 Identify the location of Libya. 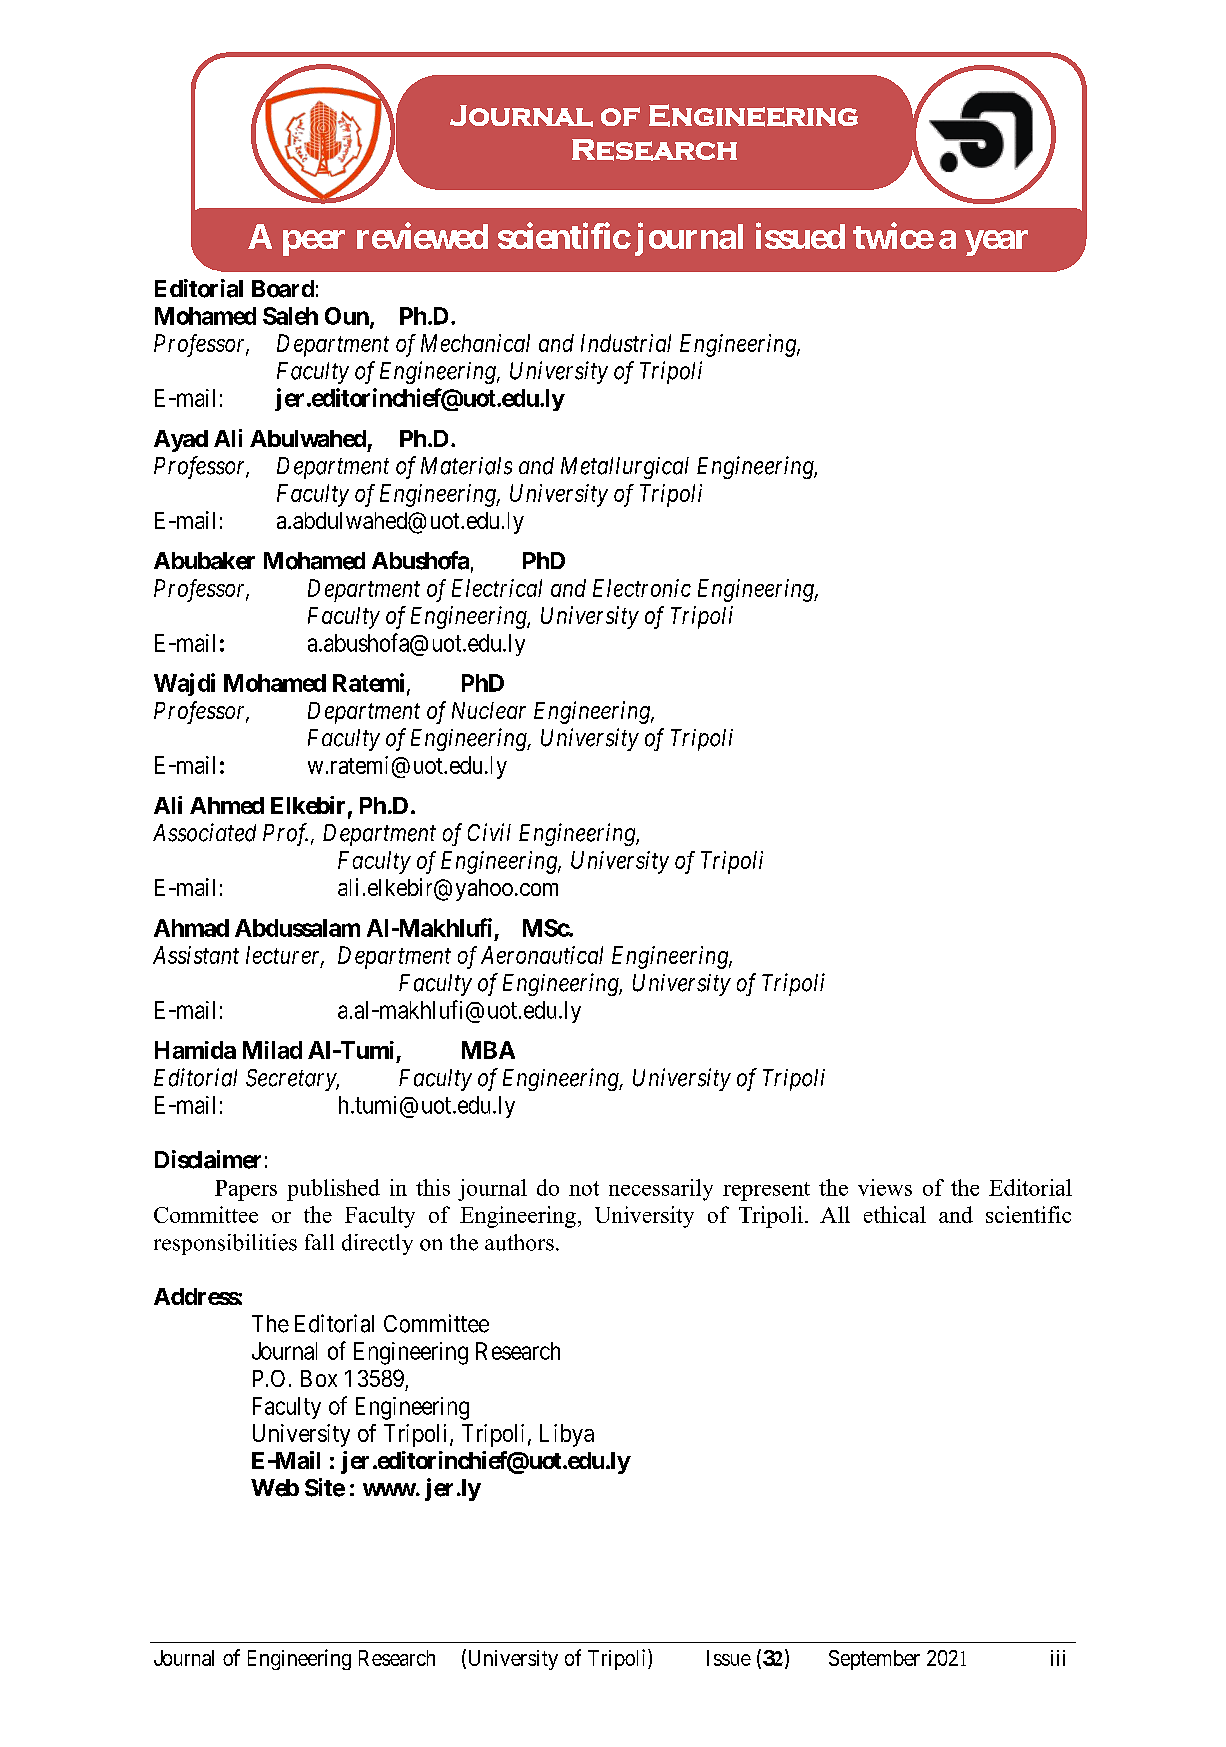
(567, 1435).
